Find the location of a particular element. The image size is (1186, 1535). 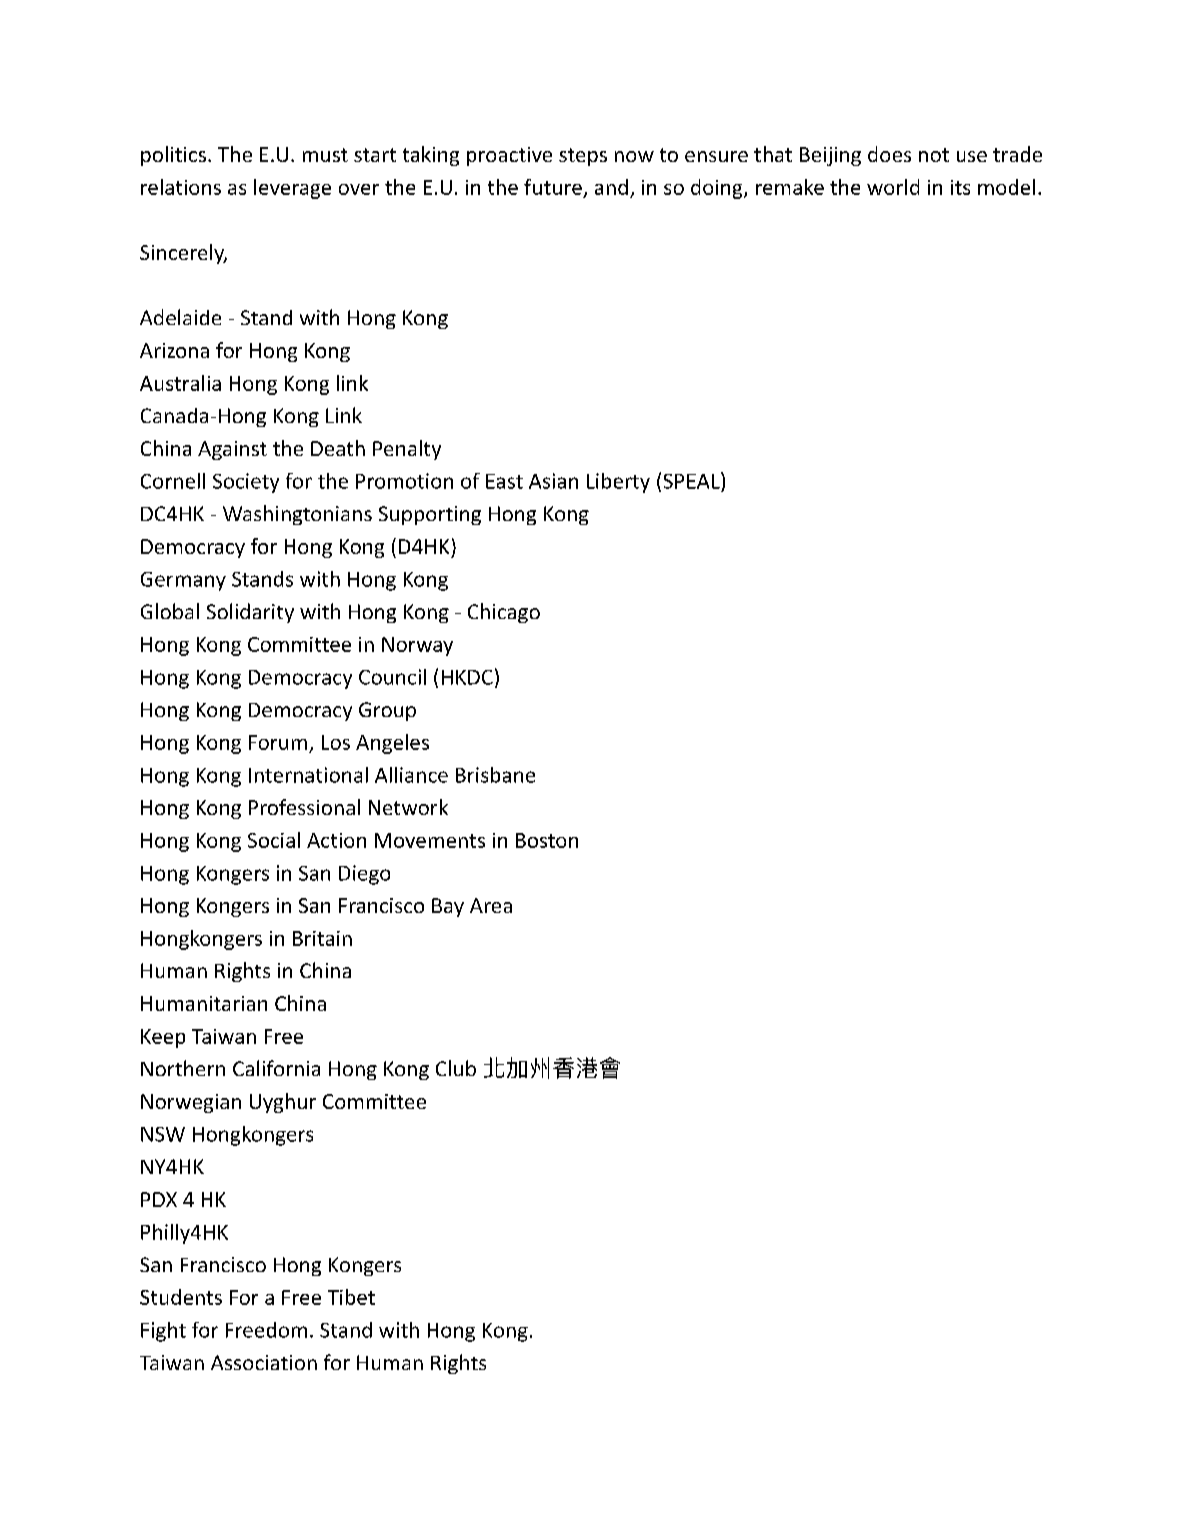

Area is located at coordinates (491, 905).
